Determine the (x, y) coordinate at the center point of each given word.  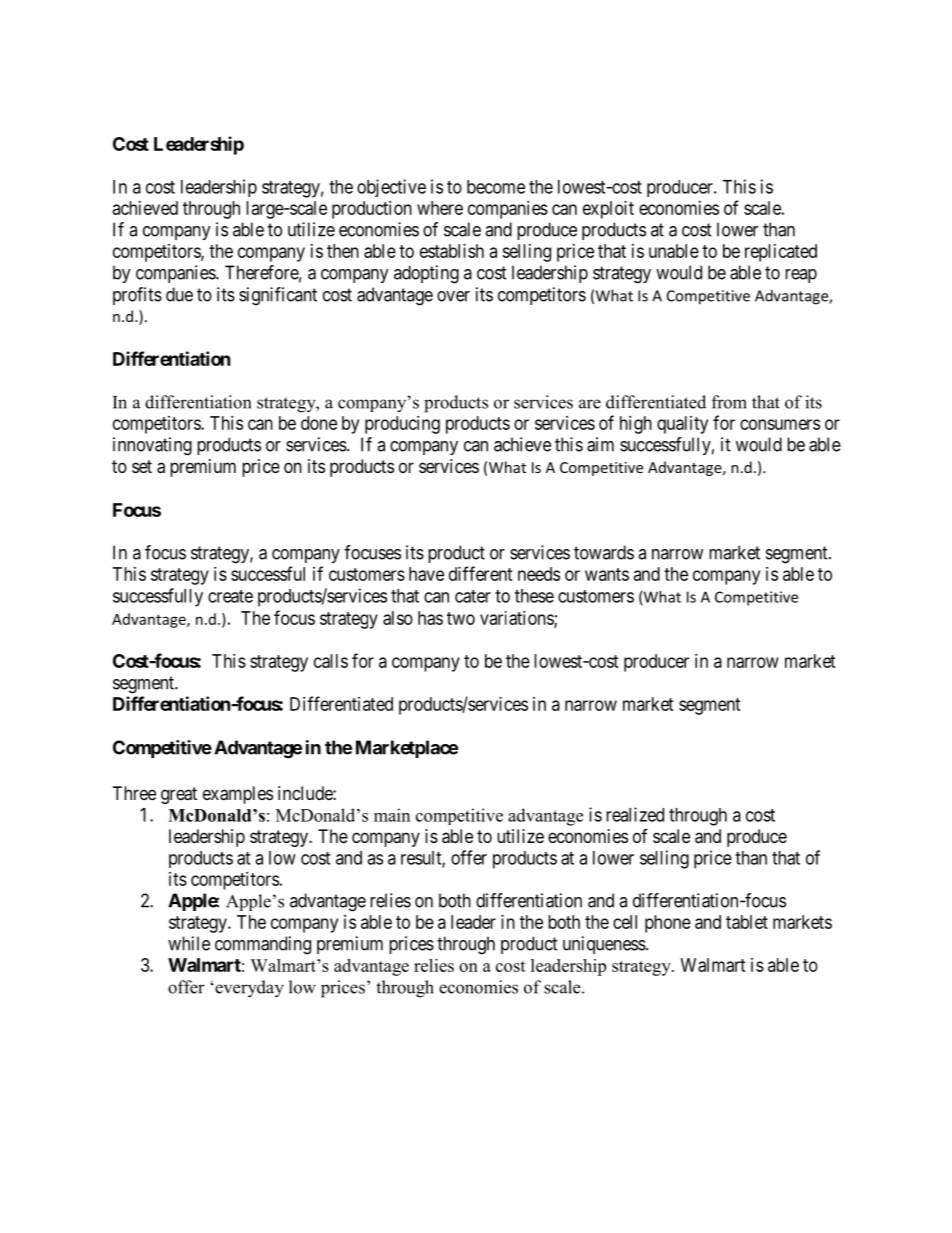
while (189, 943)
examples (238, 795)
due (179, 294)
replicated (781, 253)
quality (682, 425)
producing (402, 425)
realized (635, 814)
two (461, 618)
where (440, 208)
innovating (152, 446)
